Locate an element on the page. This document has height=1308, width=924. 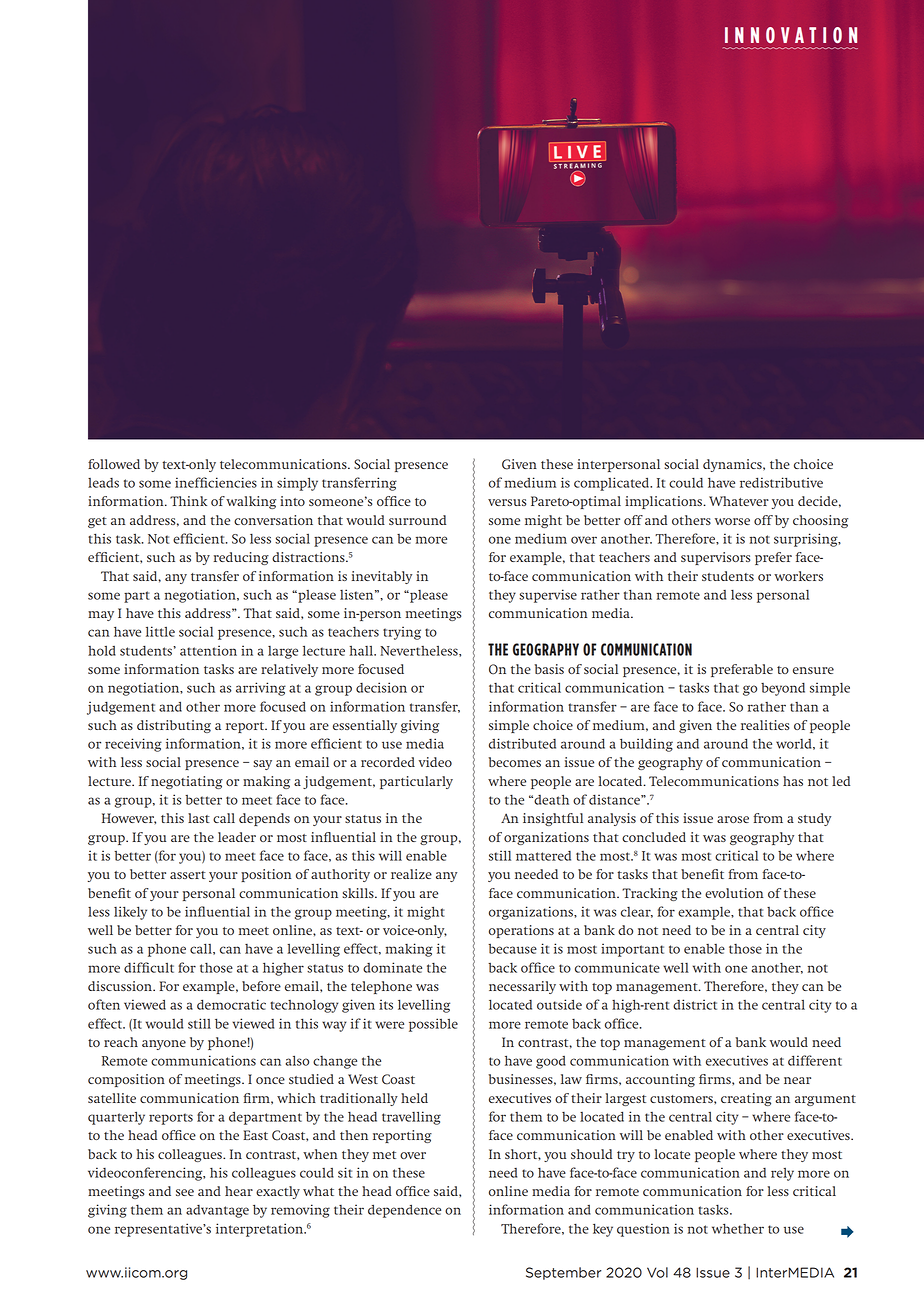
whether is located at coordinates (738, 1228).
